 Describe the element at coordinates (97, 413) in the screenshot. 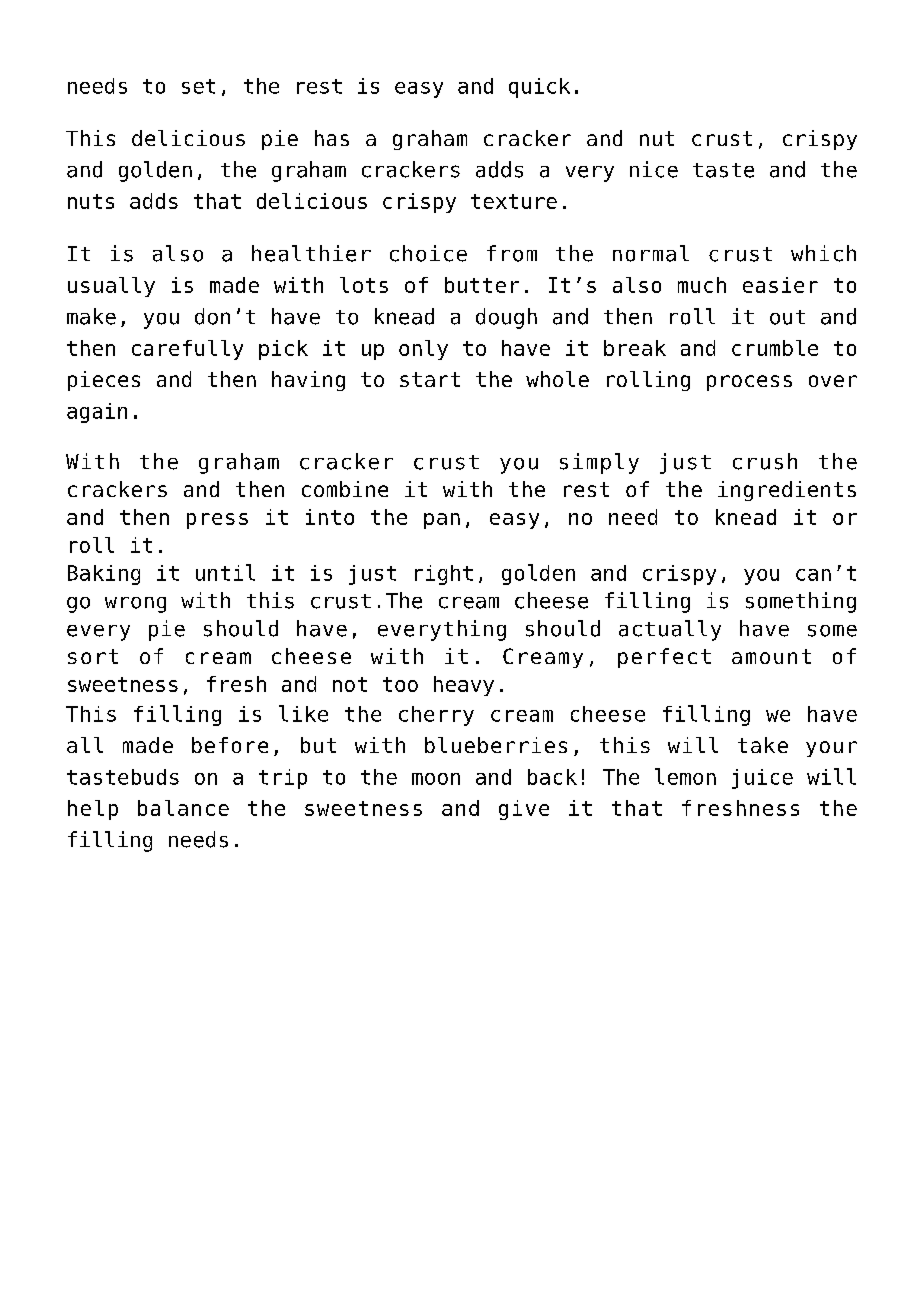

I see `again` at that location.
